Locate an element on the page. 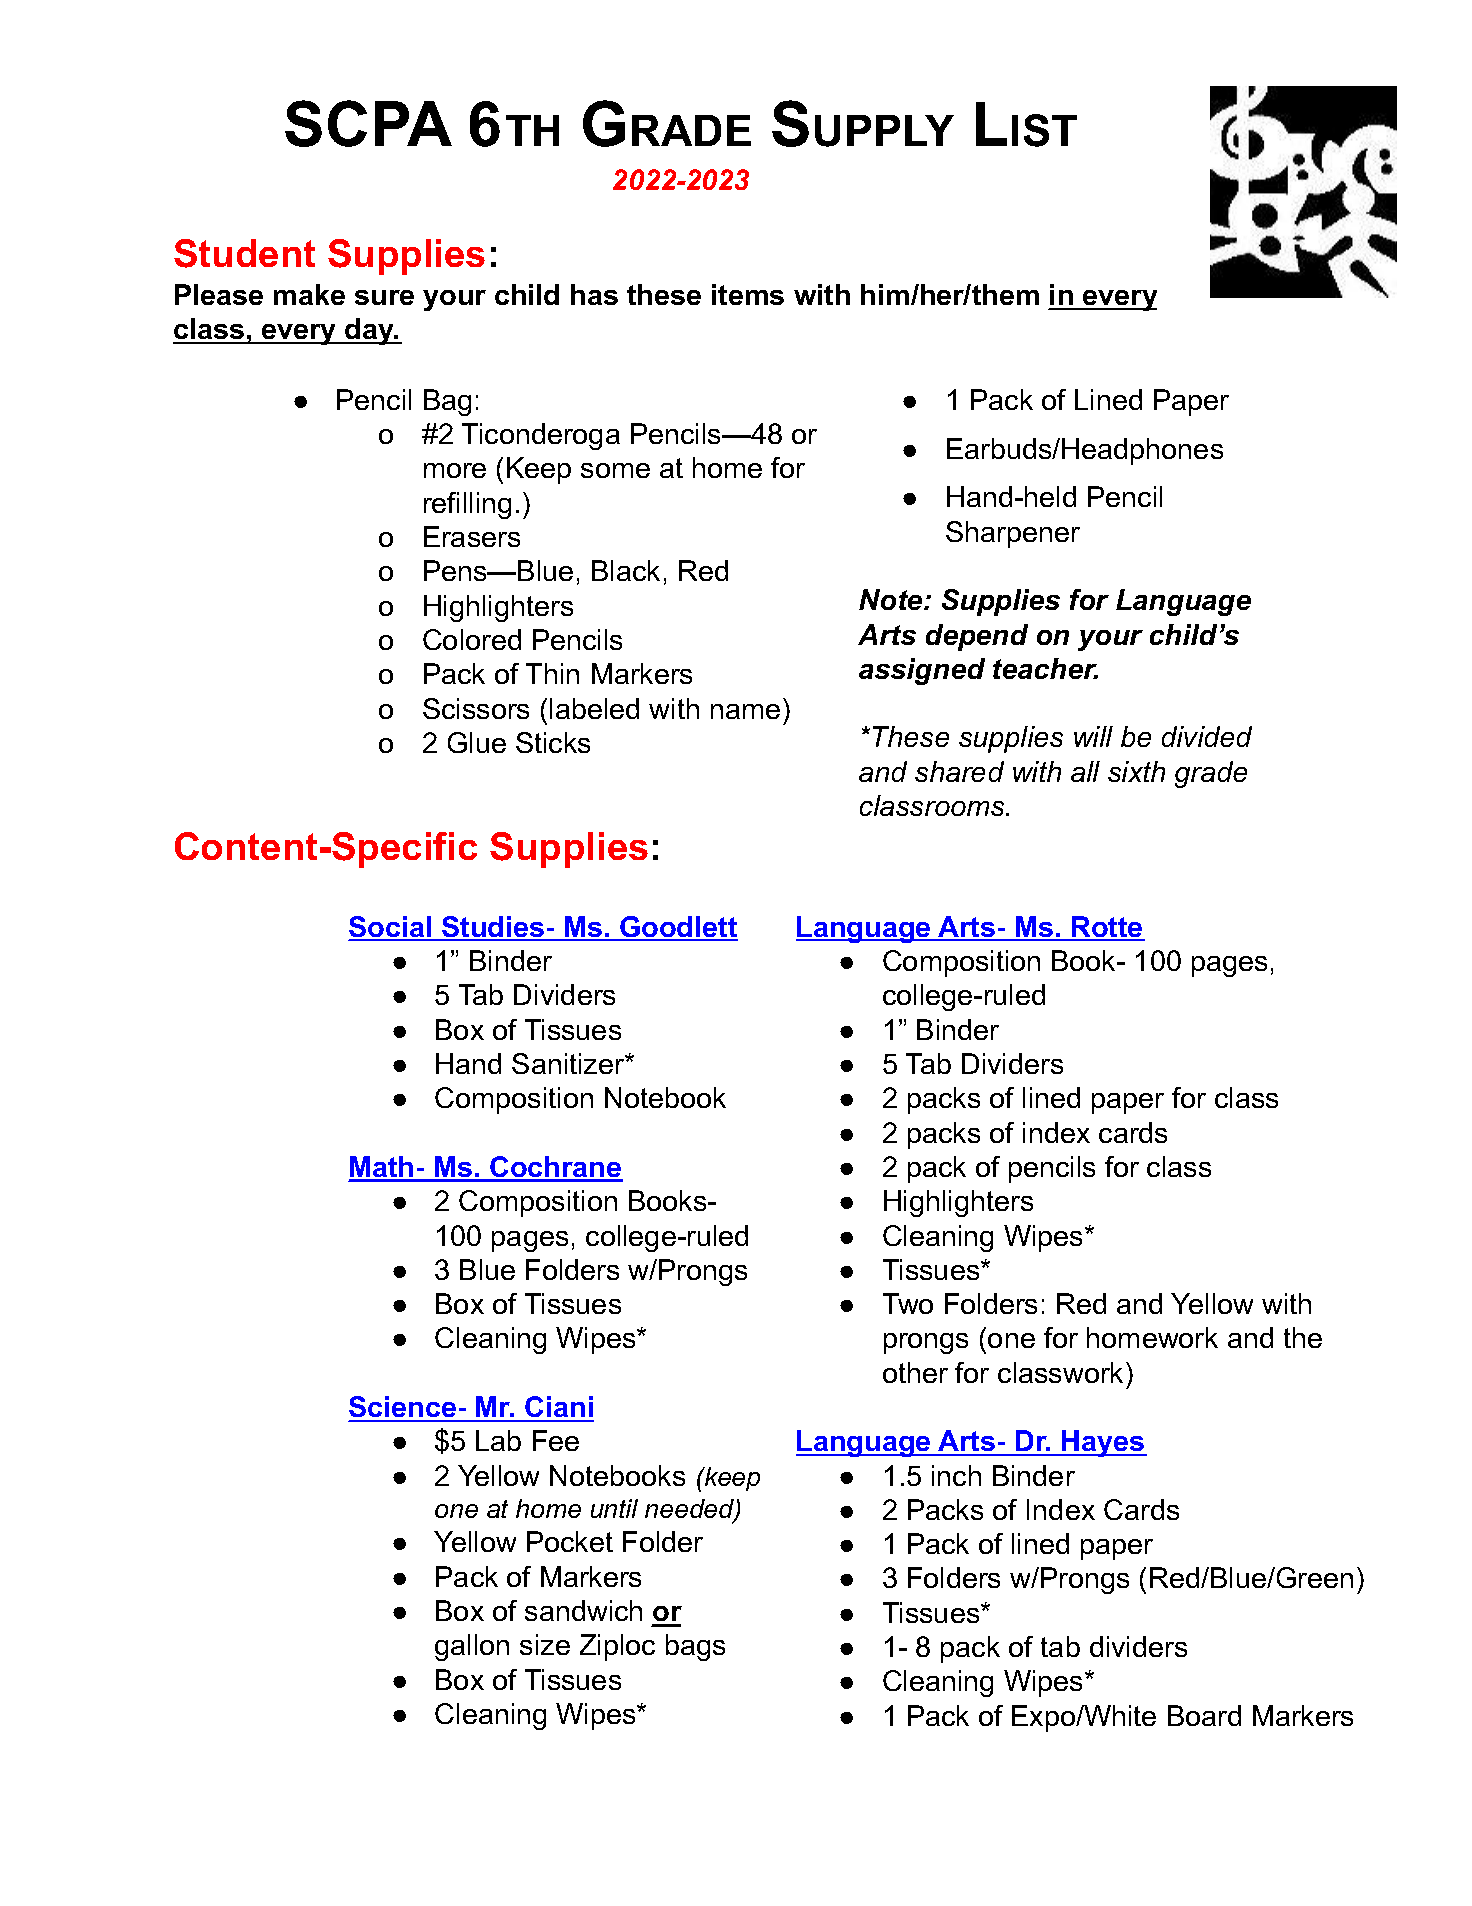 The image size is (1472, 1906). Social is located at coordinates (391, 928).
